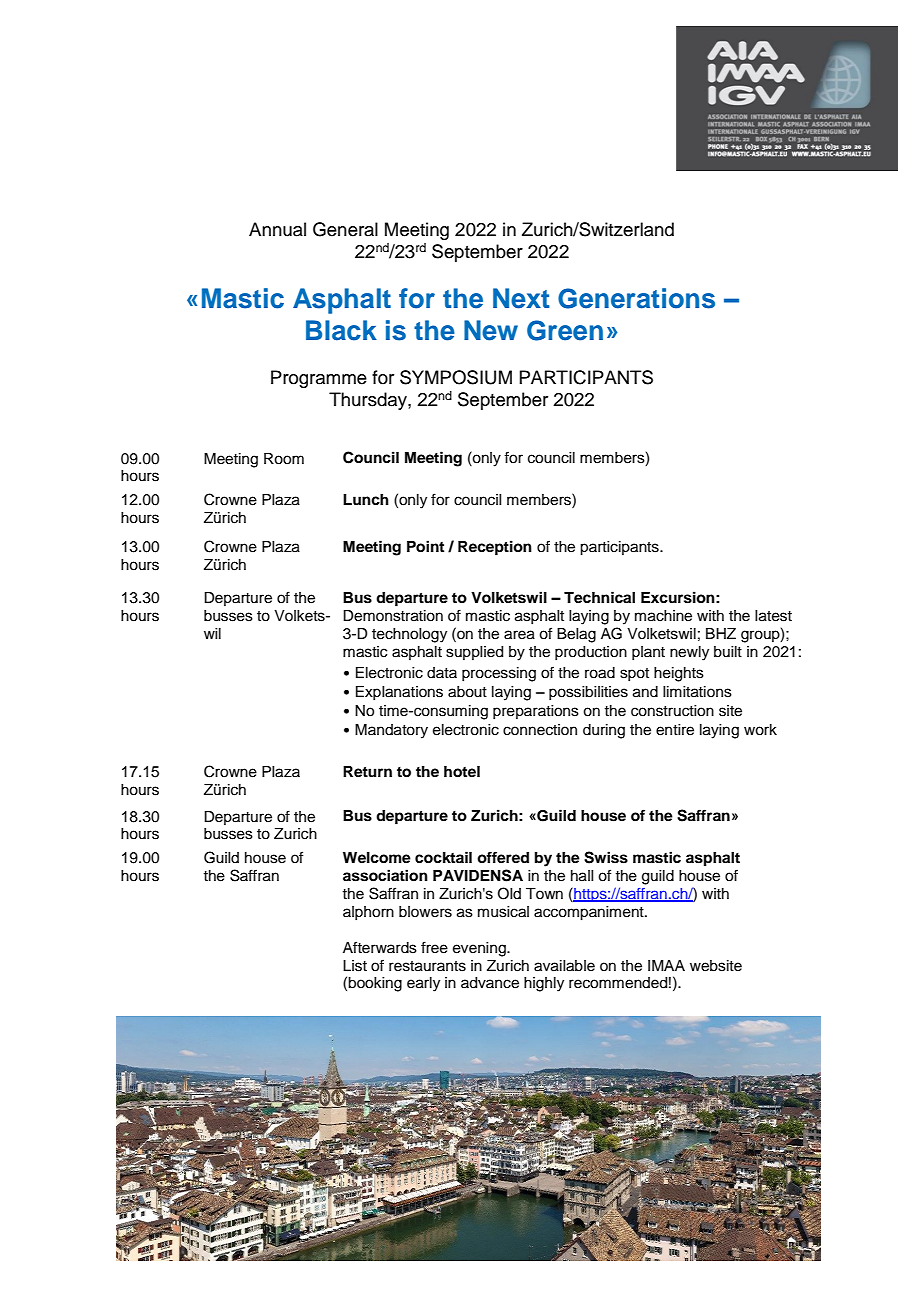  Describe the element at coordinates (636, 298) in the document. I see `Generations` at that location.
